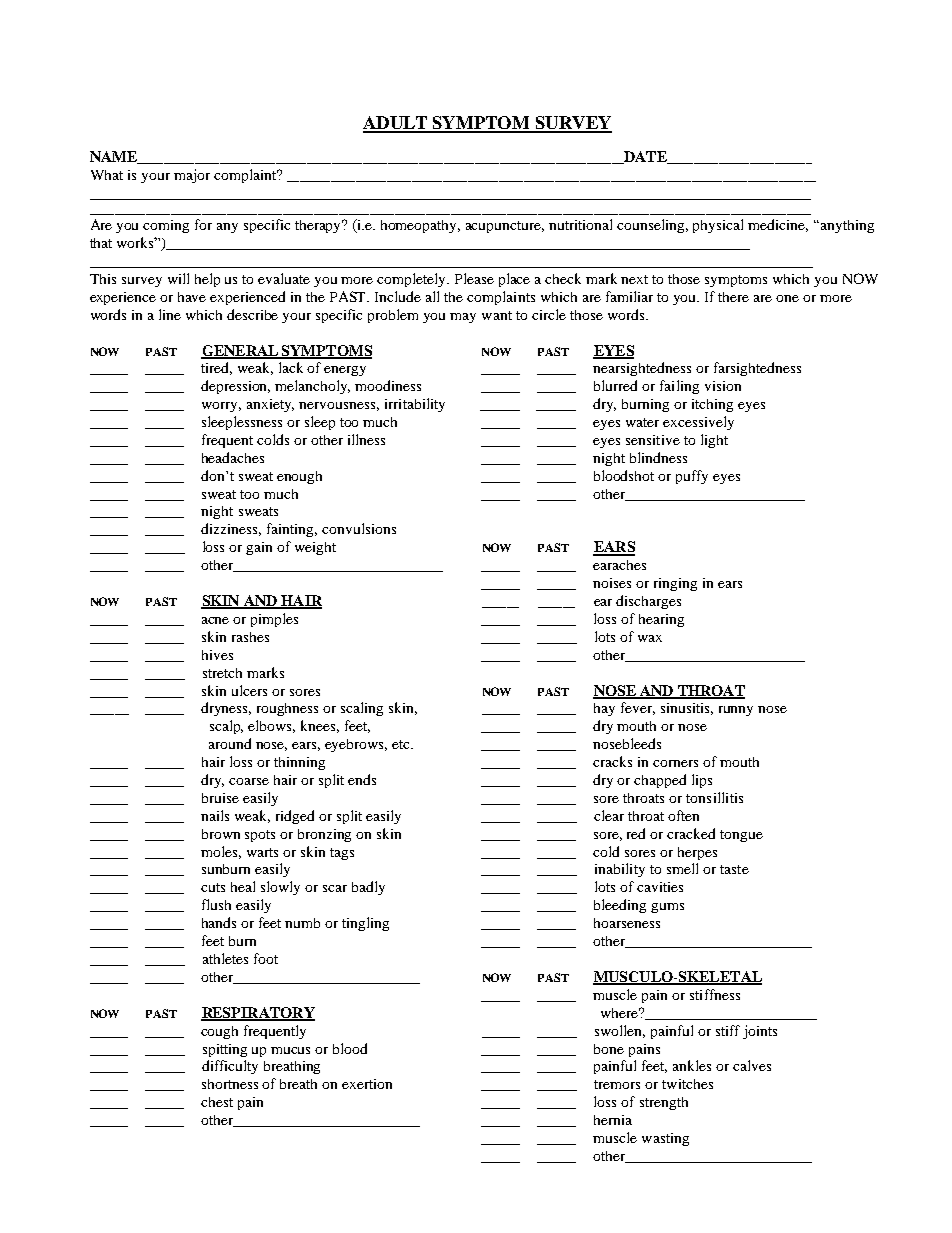 The height and width of the page is (1233, 952). Describe the element at coordinates (734, 869) in the page. I see `taste` at that location.
